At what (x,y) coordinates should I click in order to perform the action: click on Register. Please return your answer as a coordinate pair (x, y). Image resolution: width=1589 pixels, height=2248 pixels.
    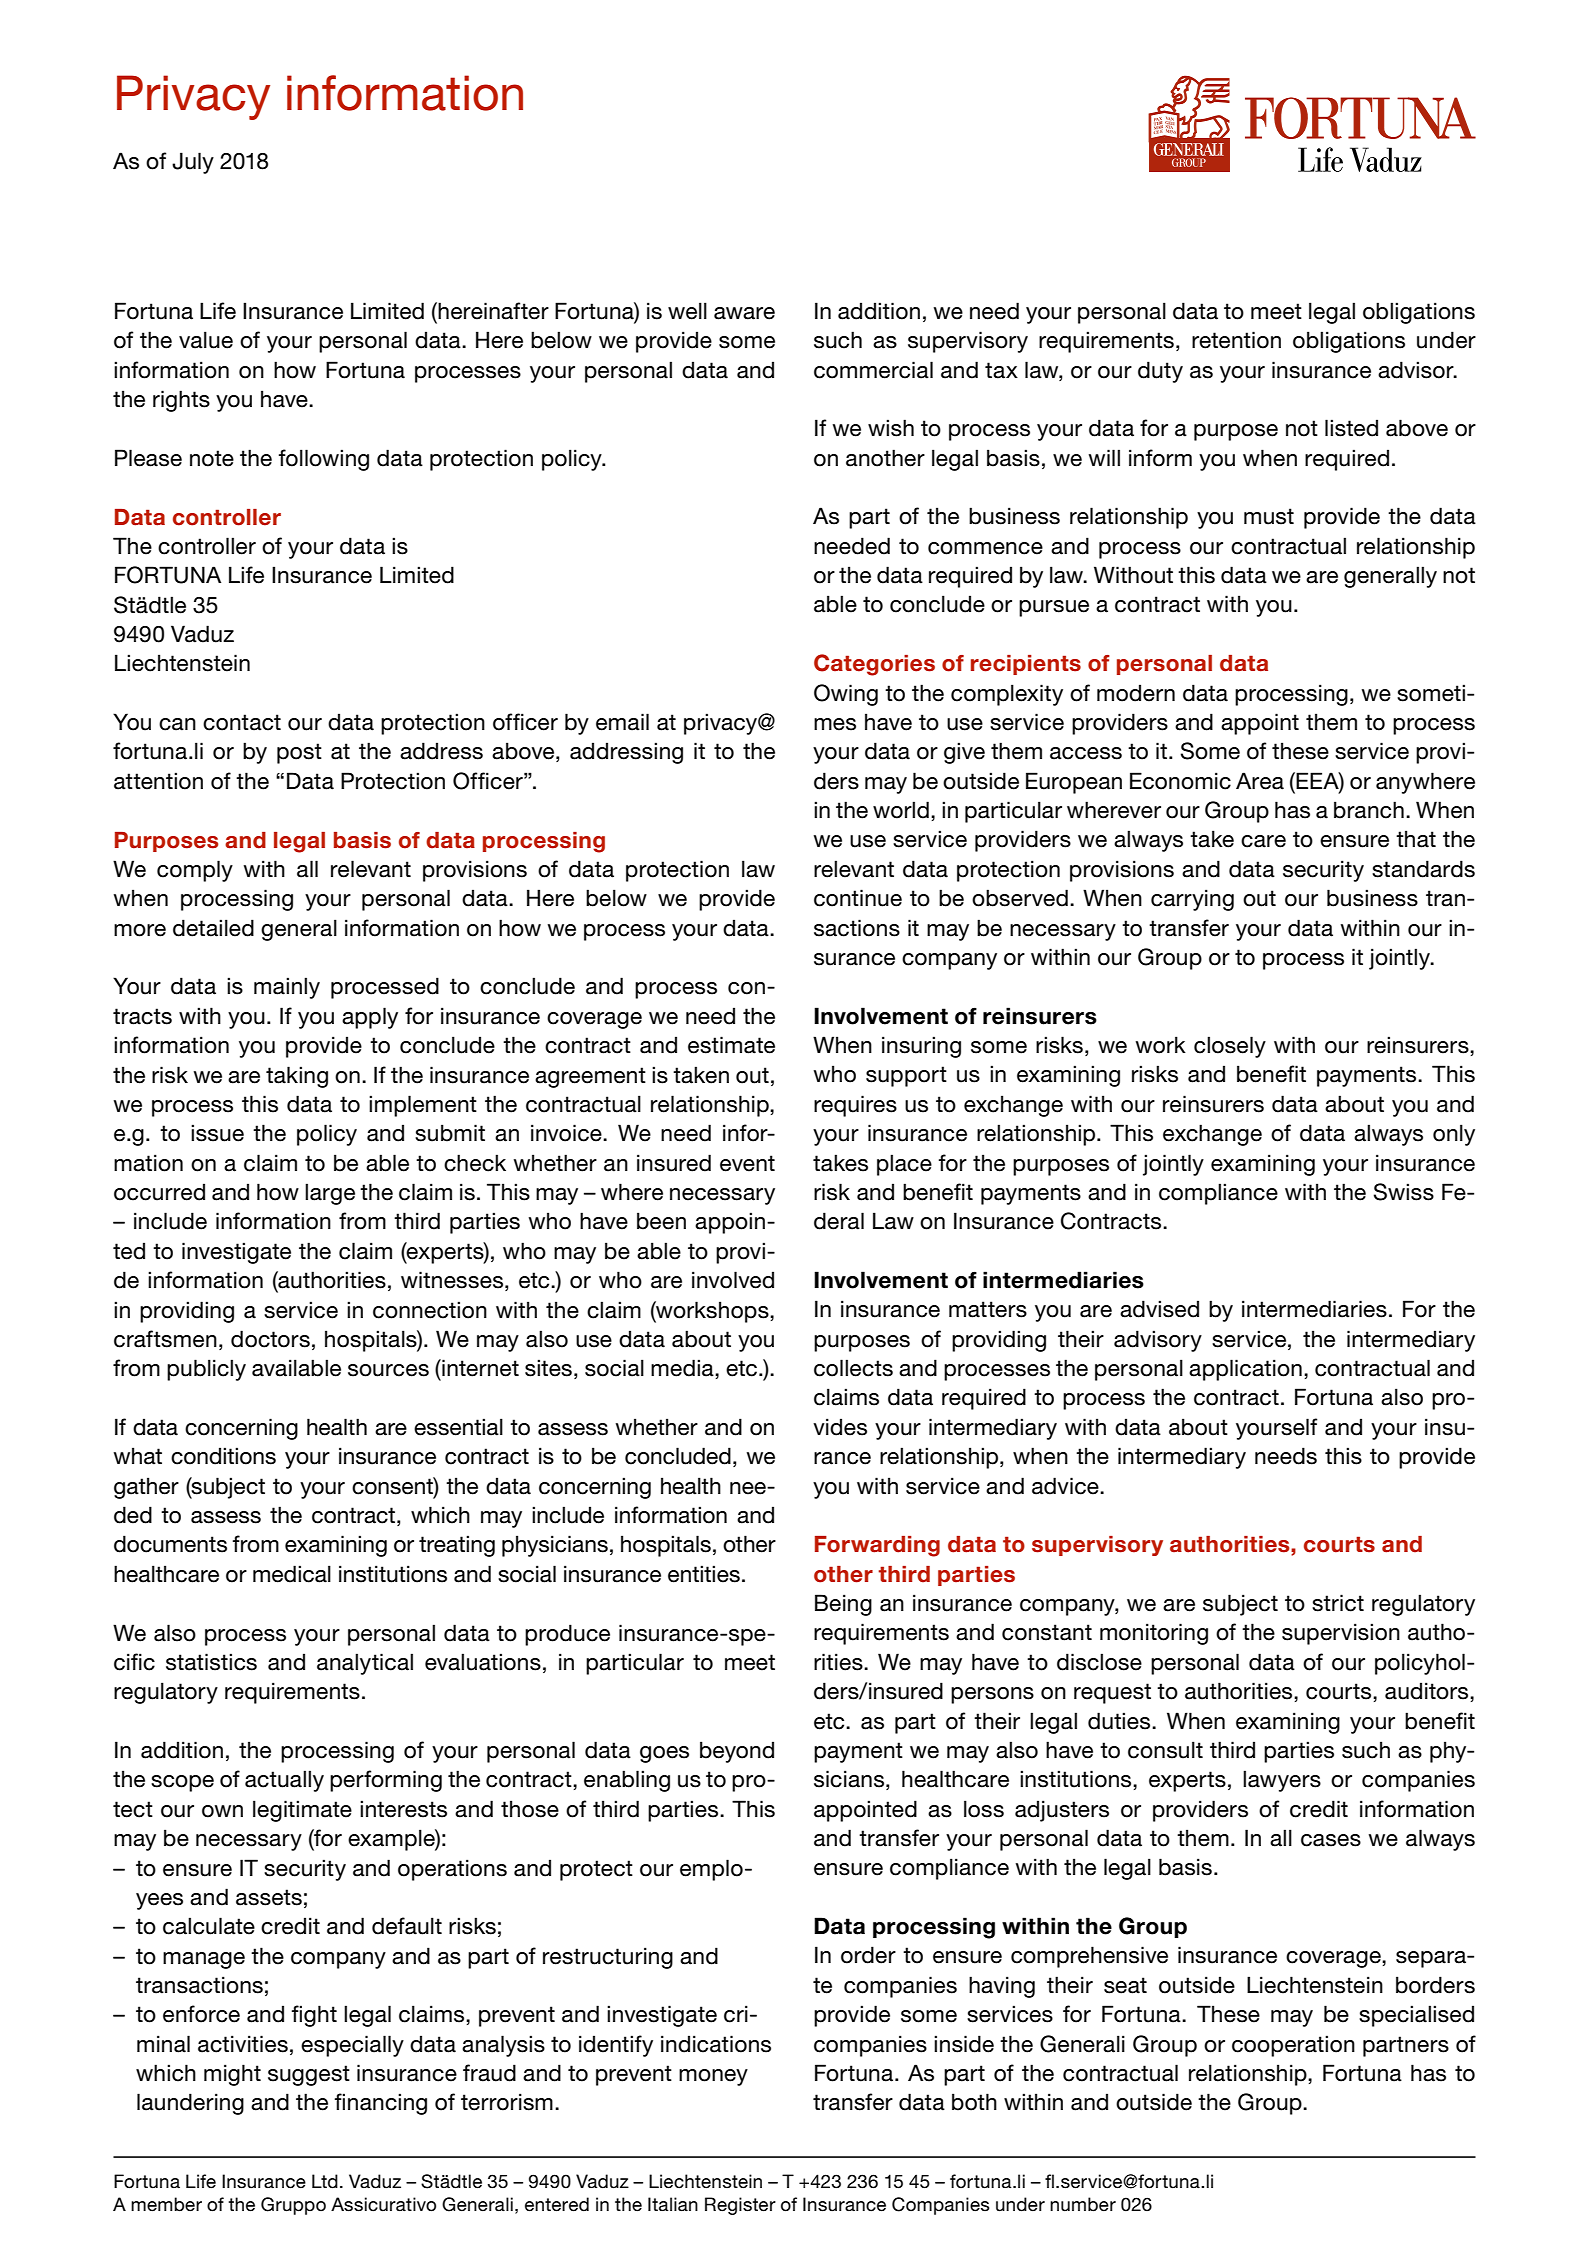
    Looking at the image, I should click on (740, 2206).
